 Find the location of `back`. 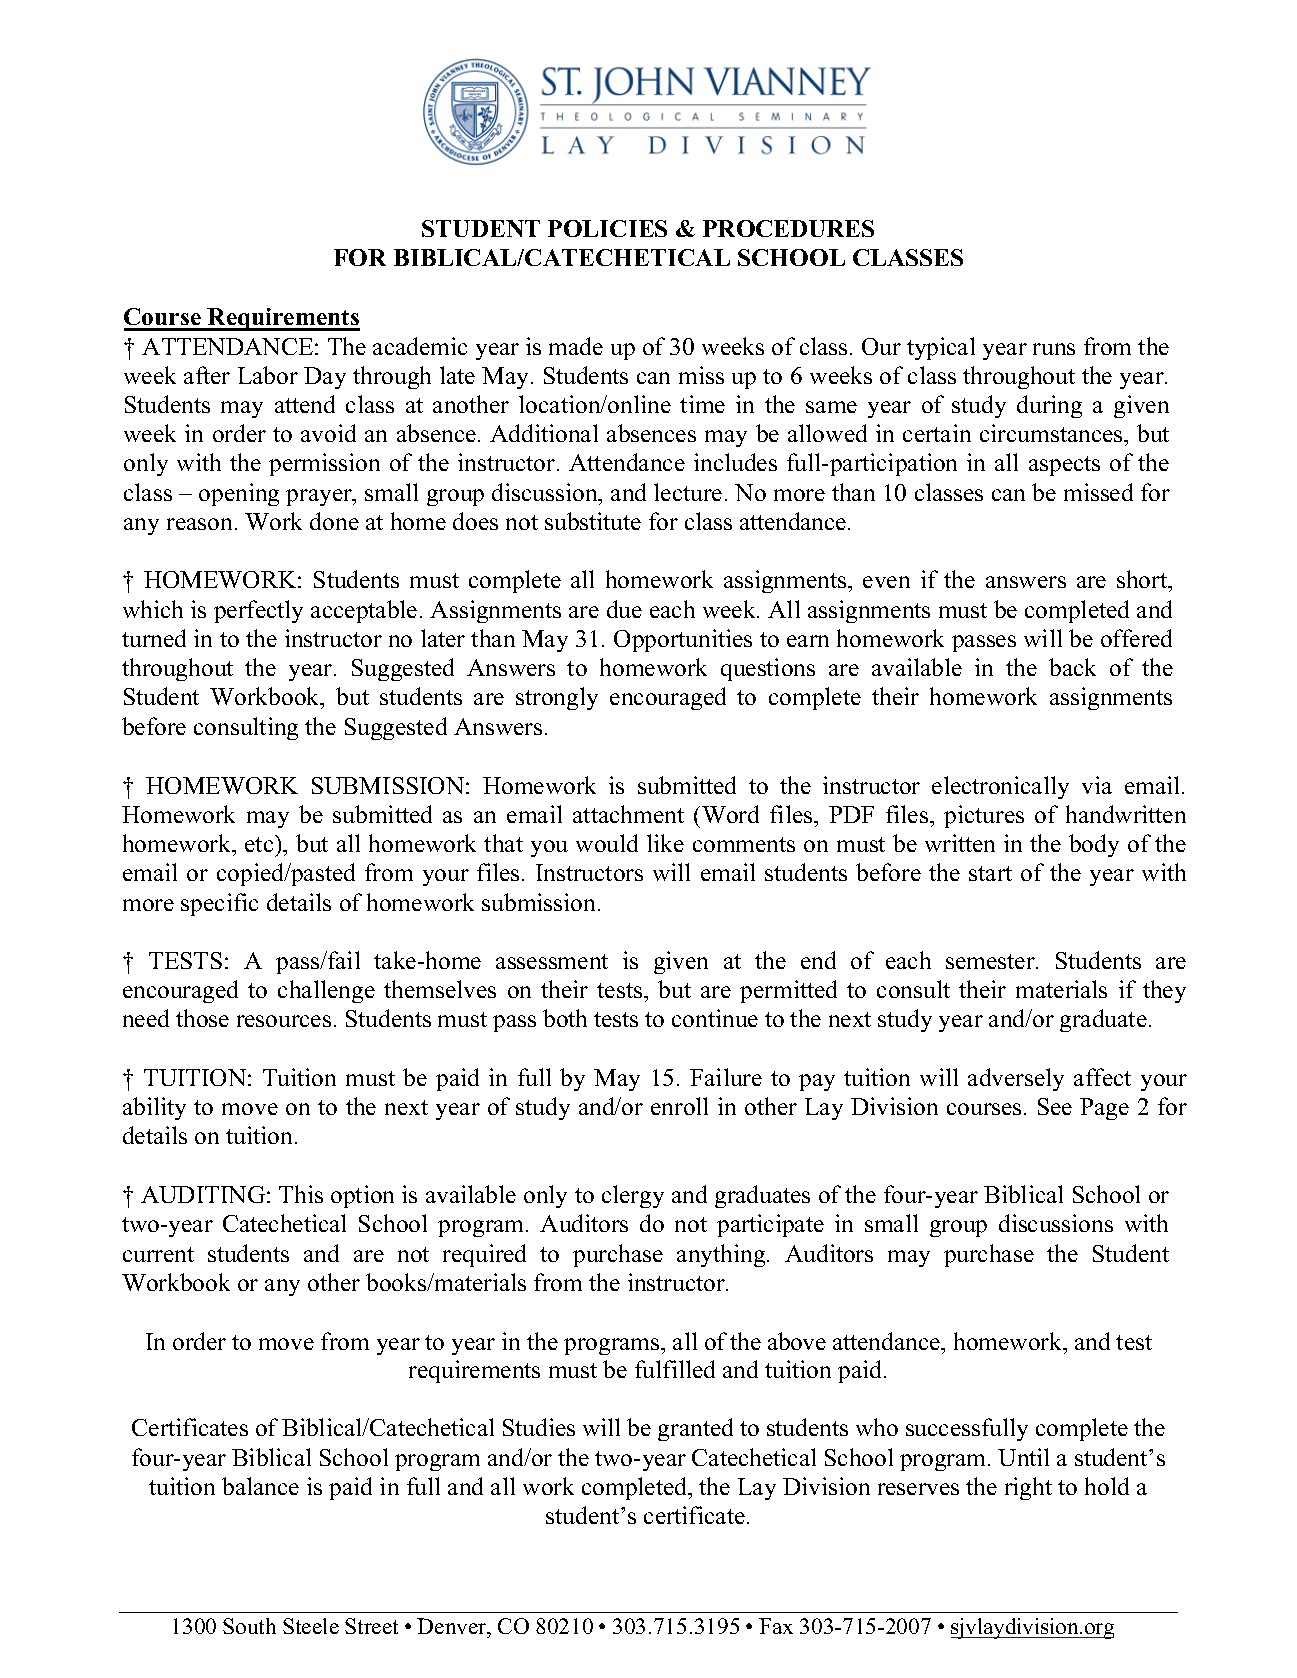

back is located at coordinates (1072, 667).
